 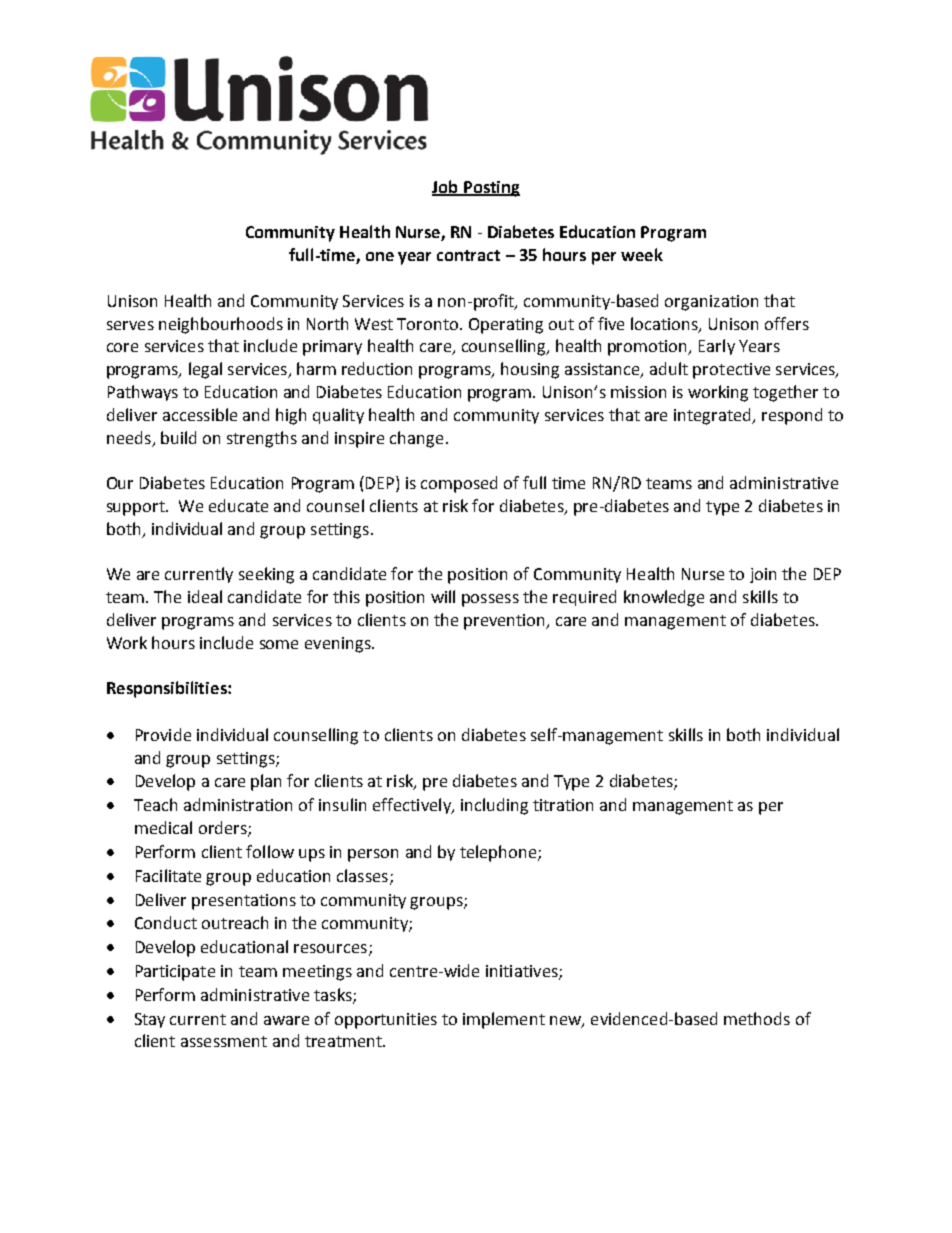 What do you see at coordinates (205, 596) in the document?
I see `ideal` at bounding box center [205, 596].
